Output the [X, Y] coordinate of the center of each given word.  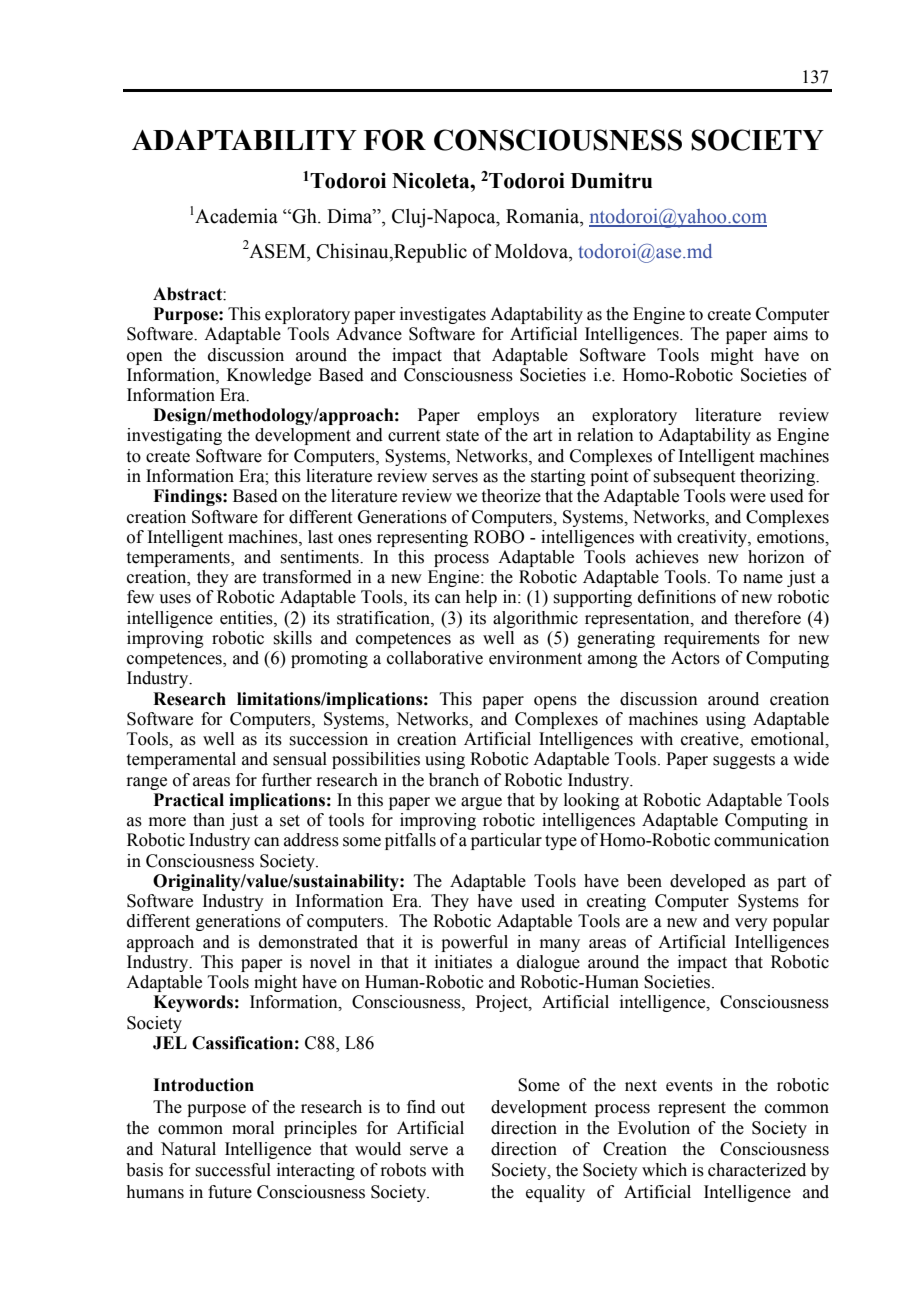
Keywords [193, 1003]
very [751, 924]
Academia [236, 216]
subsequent [694, 477]
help [481, 598]
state [462, 436]
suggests [744, 761]
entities [247, 618]
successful [233, 1170]
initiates [463, 962]
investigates [443, 315]
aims [791, 334]
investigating [174, 436]
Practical [189, 800]
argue [481, 803]
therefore [768, 618]
